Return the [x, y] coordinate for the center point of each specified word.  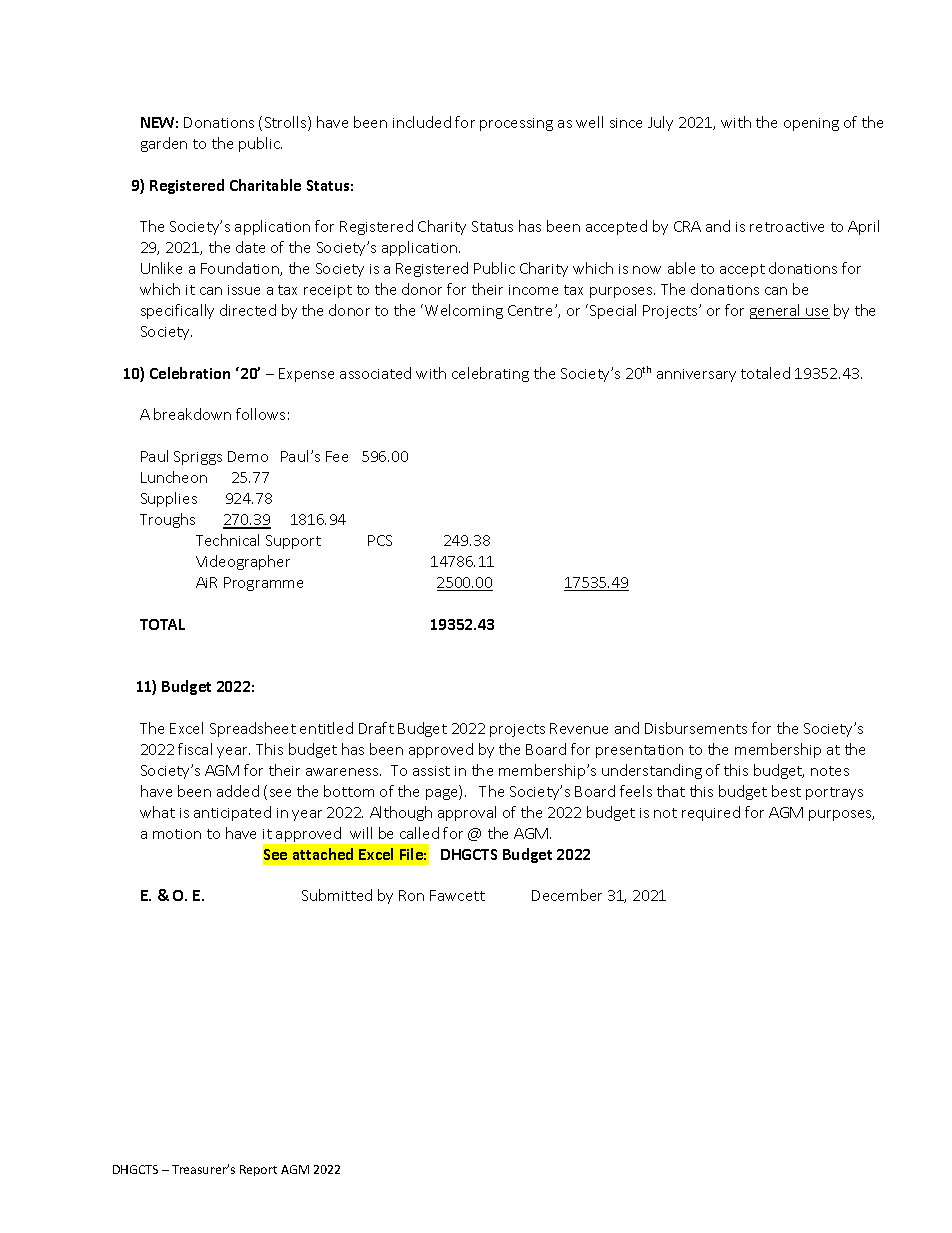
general [776, 311]
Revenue [579, 728]
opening [811, 124]
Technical [227, 540]
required [711, 813]
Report [258, 1170]
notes [830, 771]
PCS [380, 540]
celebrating [490, 374]
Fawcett [457, 895]
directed [248, 310]
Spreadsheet [253, 729]
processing [516, 124]
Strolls [287, 123]
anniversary [696, 375]
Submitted [337, 895]
